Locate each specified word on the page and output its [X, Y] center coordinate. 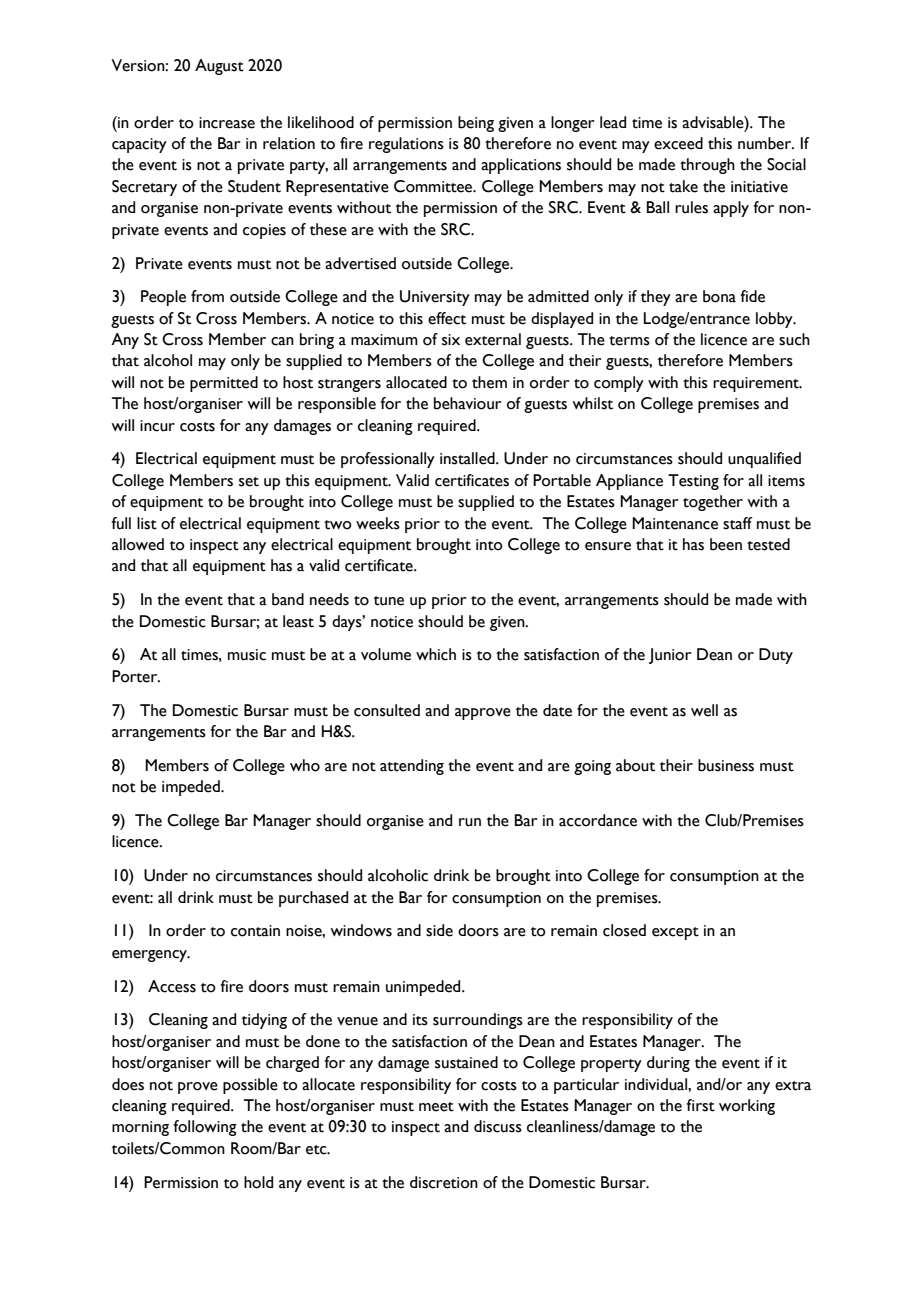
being [476, 124]
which [436, 654]
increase [227, 123]
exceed [678, 143]
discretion [444, 1182]
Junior [670, 656]
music [247, 655]
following [205, 1128]
